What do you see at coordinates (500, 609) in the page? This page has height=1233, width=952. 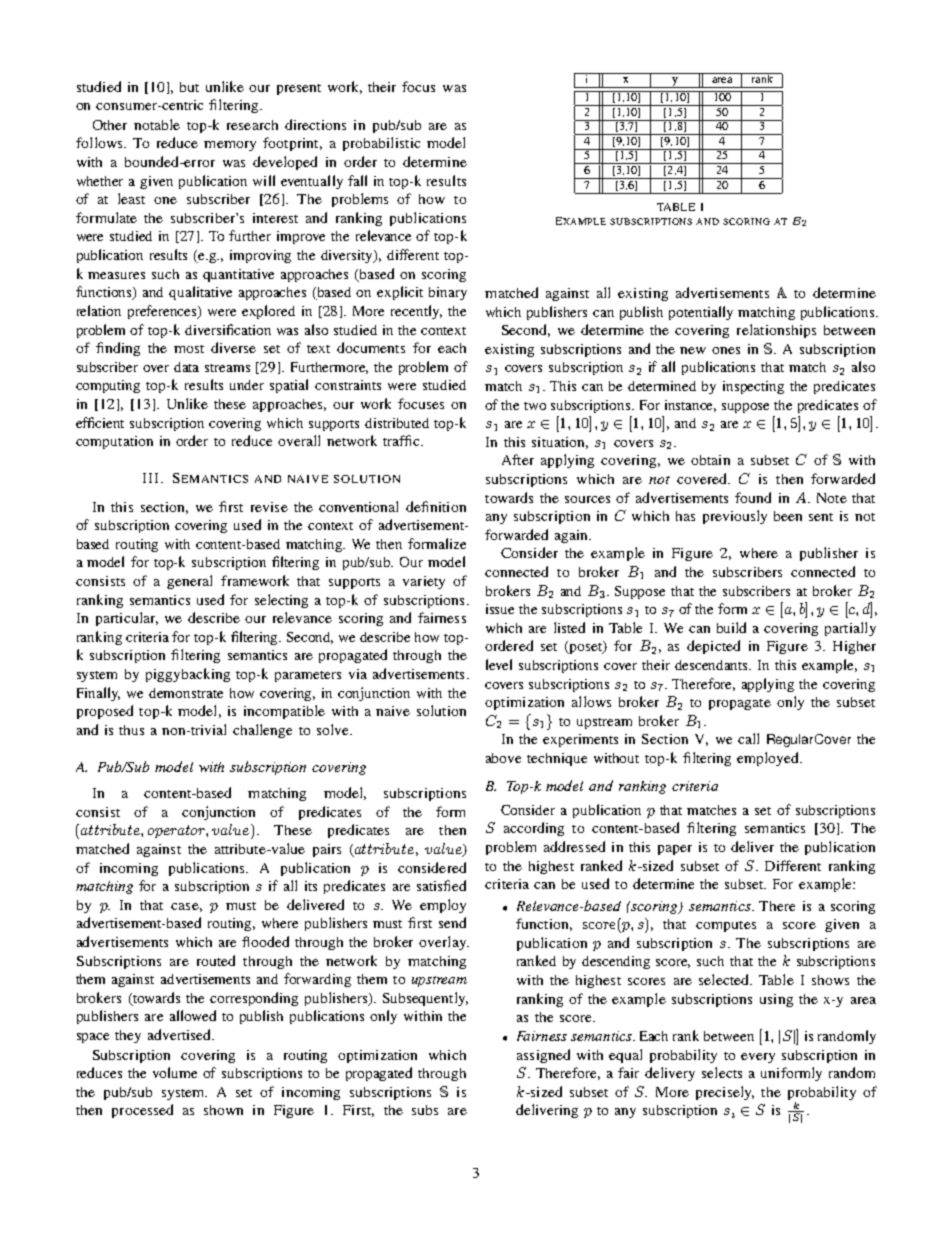 I see `issue` at bounding box center [500, 609].
